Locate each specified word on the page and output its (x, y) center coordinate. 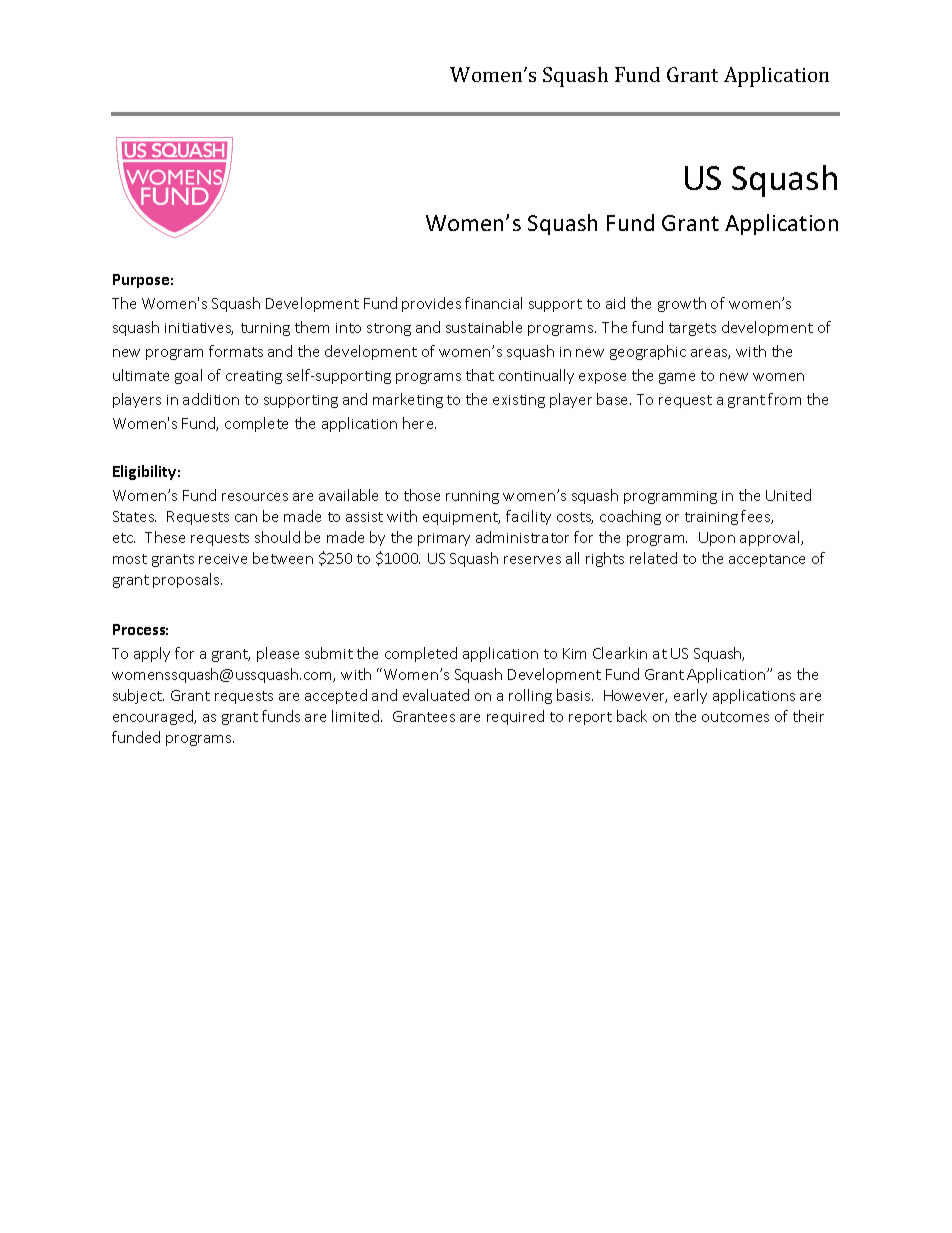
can (246, 518)
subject (138, 696)
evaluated (436, 695)
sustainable (484, 327)
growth (682, 304)
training (711, 518)
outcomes (735, 717)
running (472, 497)
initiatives (199, 329)
